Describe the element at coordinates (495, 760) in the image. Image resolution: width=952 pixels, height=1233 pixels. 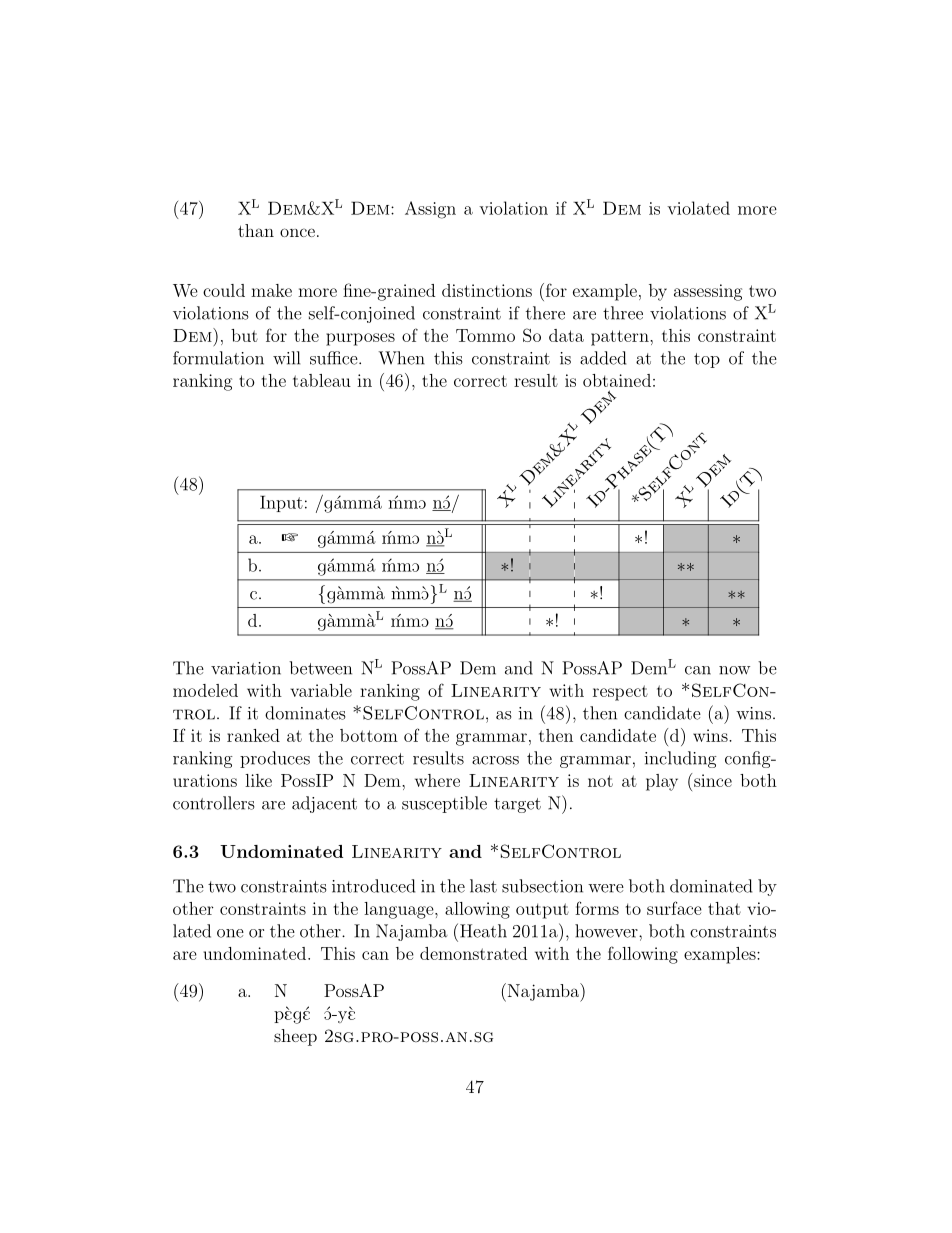
I see `across` at that location.
